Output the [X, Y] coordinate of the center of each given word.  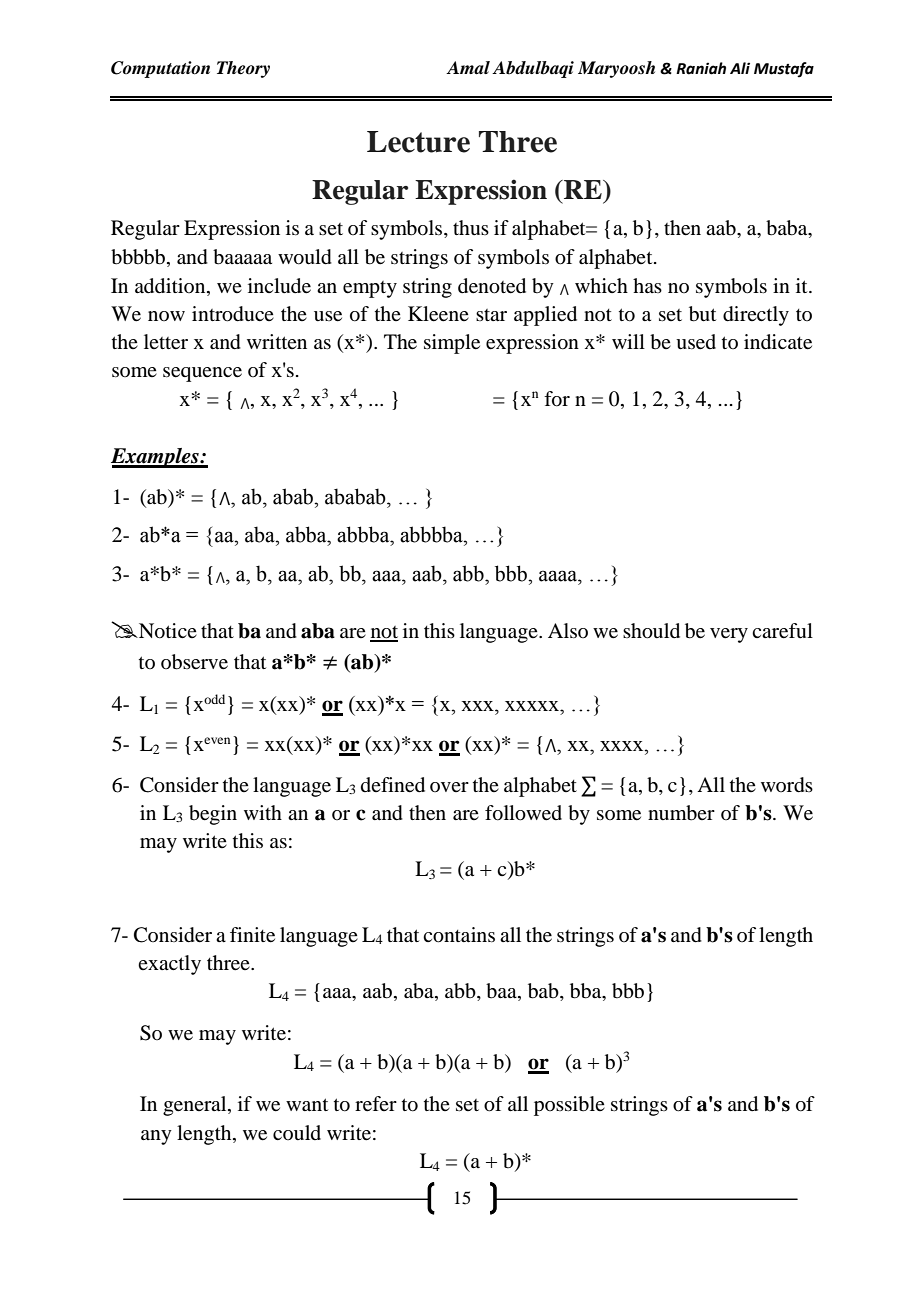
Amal [468, 68]
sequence [202, 374]
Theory [243, 69]
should [651, 631]
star [491, 315]
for [557, 399]
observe [194, 662]
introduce [233, 314]
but [702, 314]
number [681, 813]
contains [459, 935]
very [729, 635]
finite [252, 935]
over [449, 787]
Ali [740, 68]
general [196, 1106]
